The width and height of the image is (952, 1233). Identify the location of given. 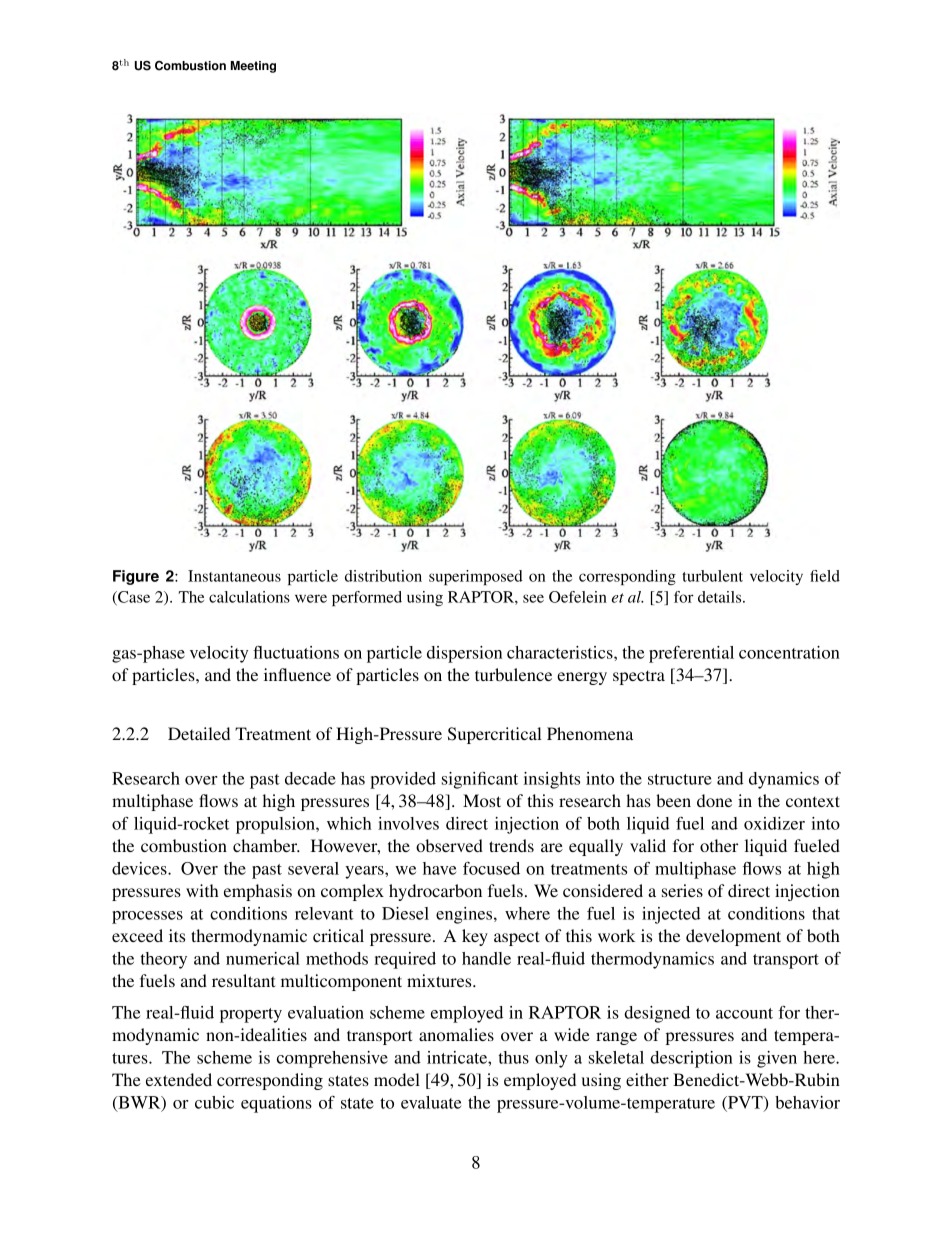
(777, 1059).
